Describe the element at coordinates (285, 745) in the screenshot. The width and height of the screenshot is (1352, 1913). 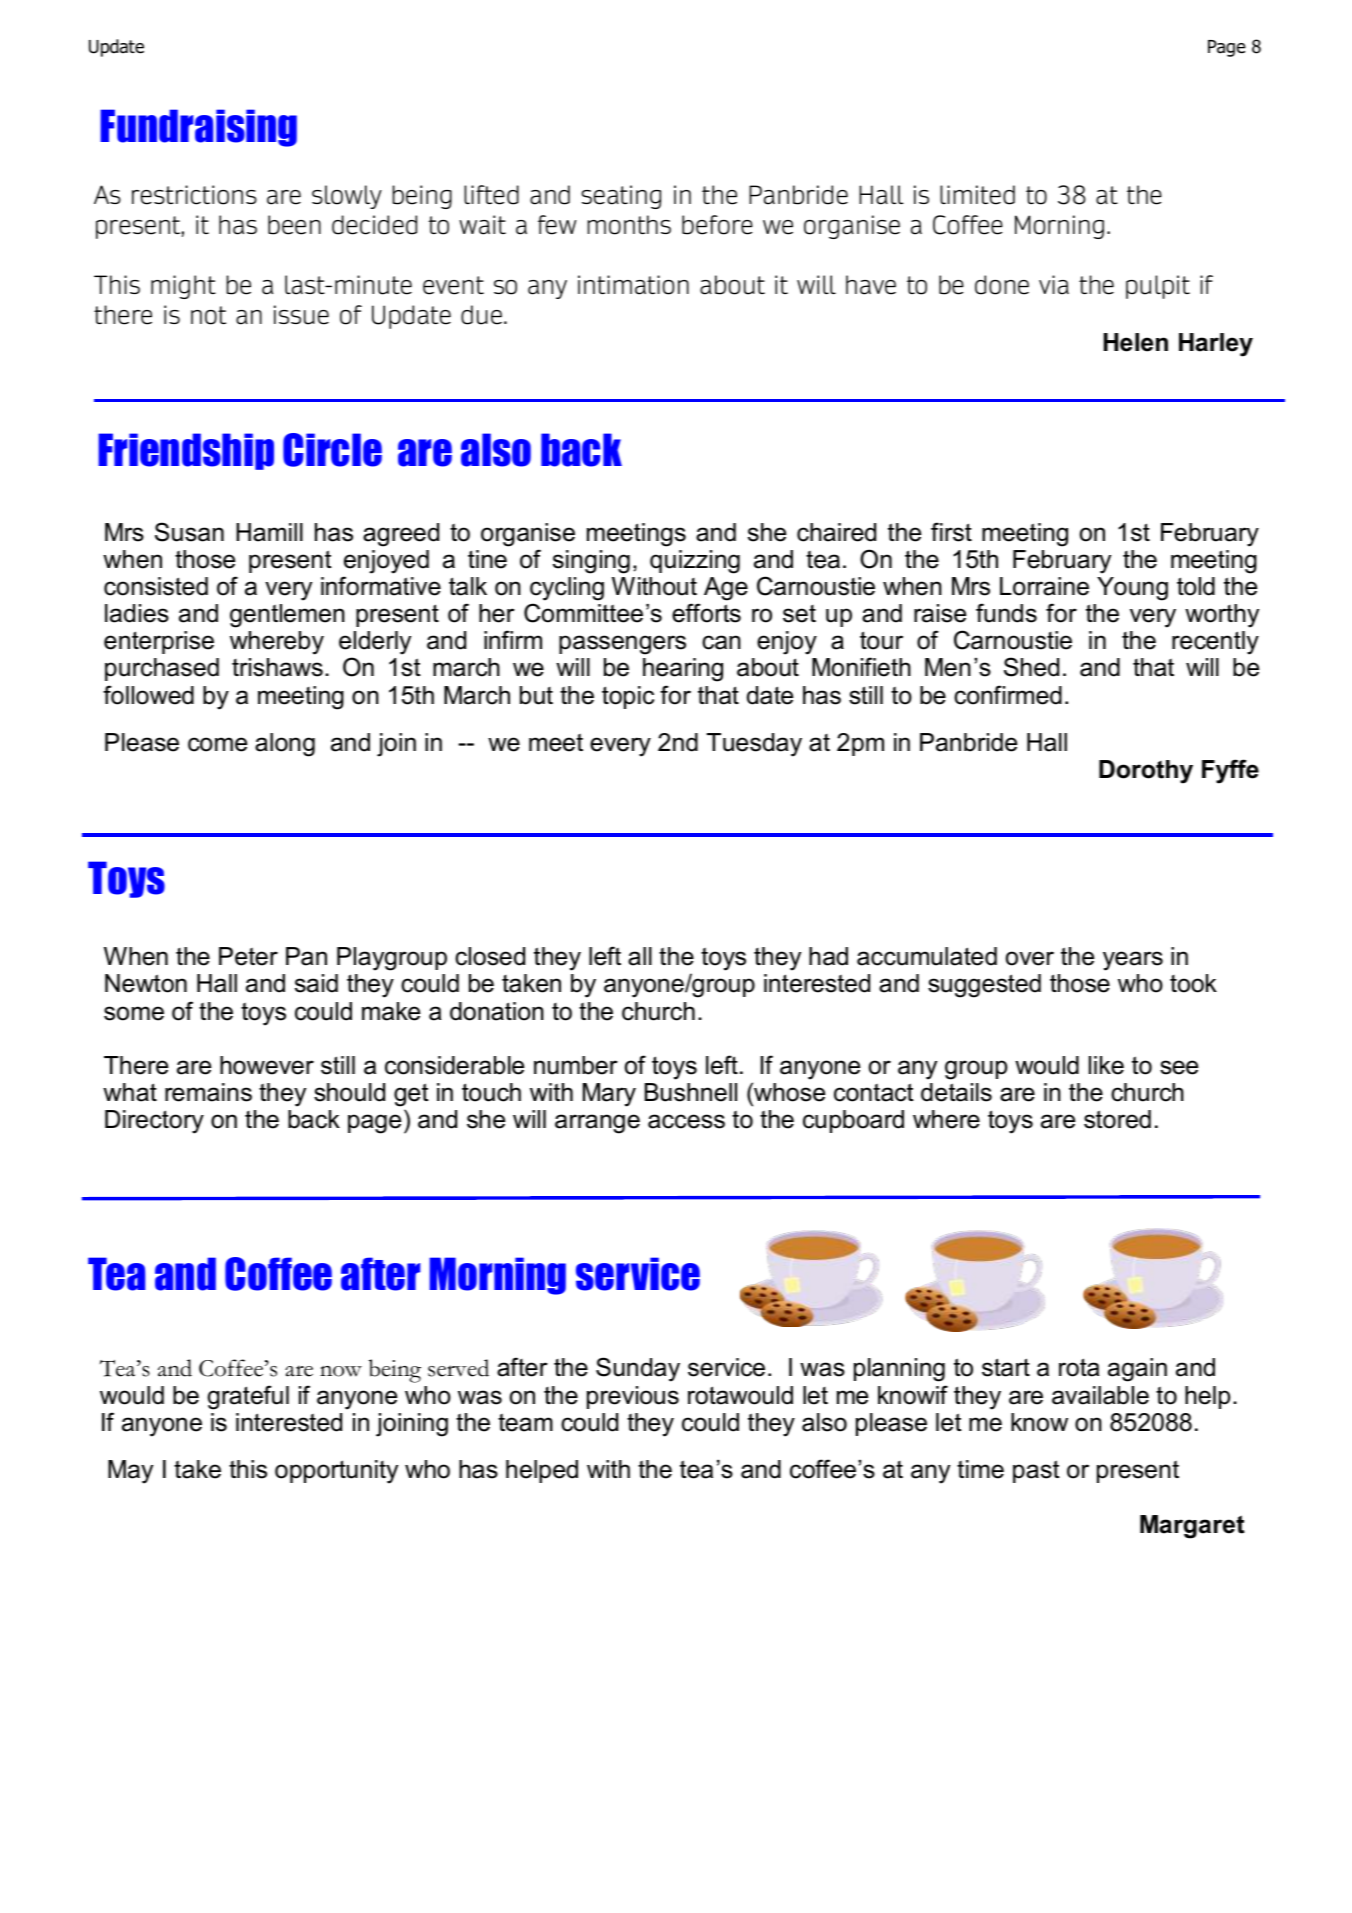
I see `along` at that location.
